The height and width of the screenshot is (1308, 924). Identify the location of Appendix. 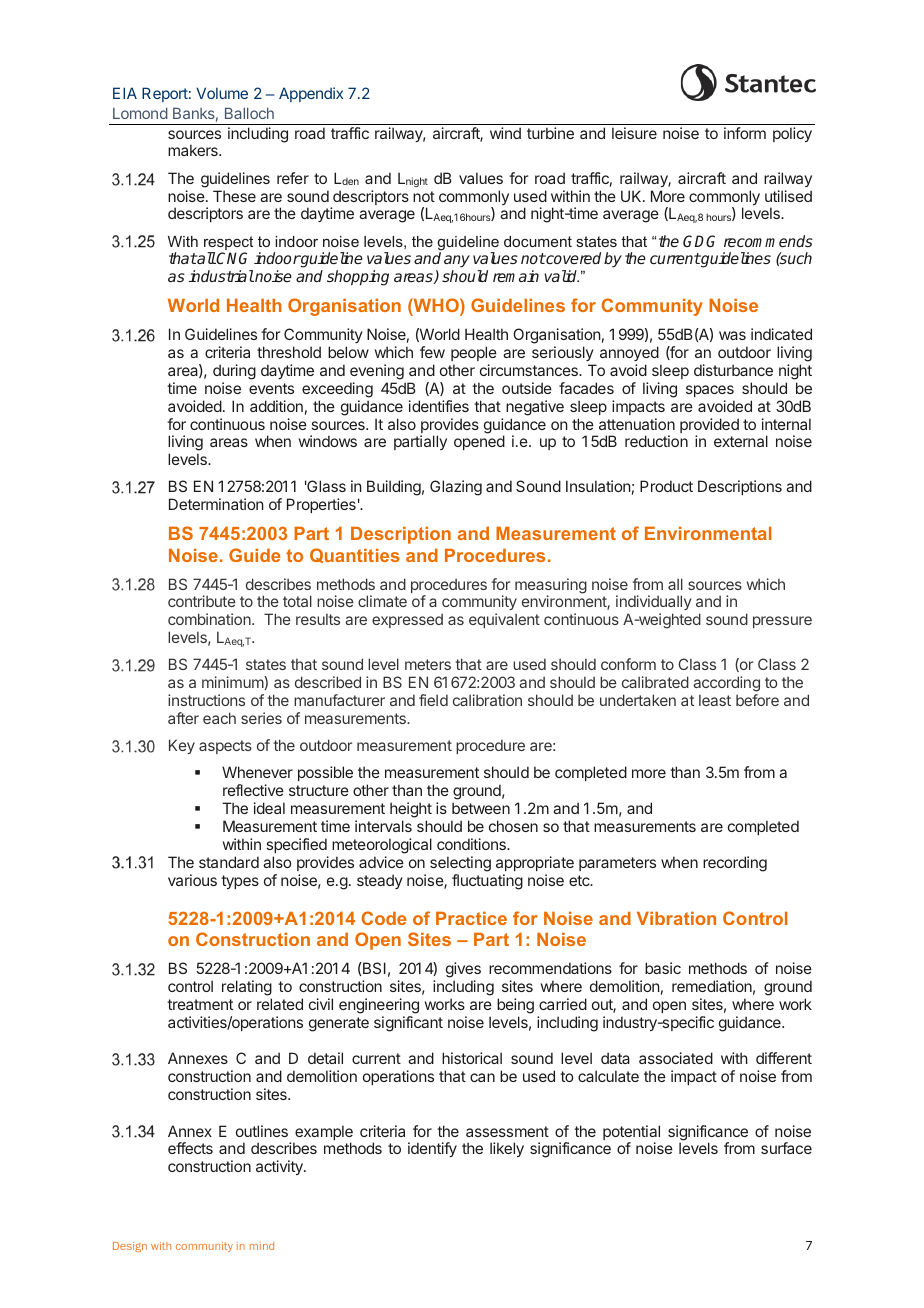
(311, 94).
